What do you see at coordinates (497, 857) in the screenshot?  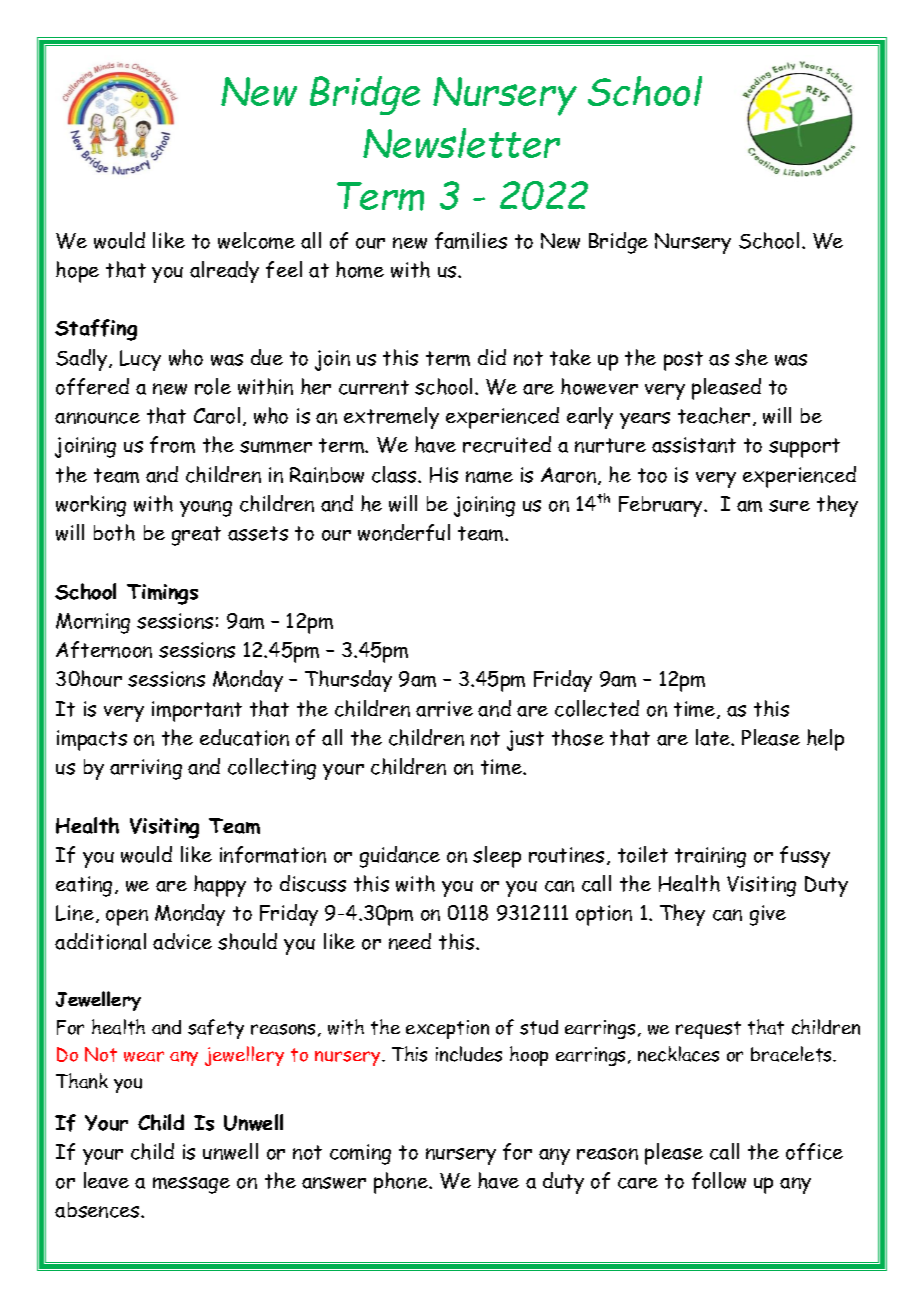 I see `sleep` at bounding box center [497, 857].
